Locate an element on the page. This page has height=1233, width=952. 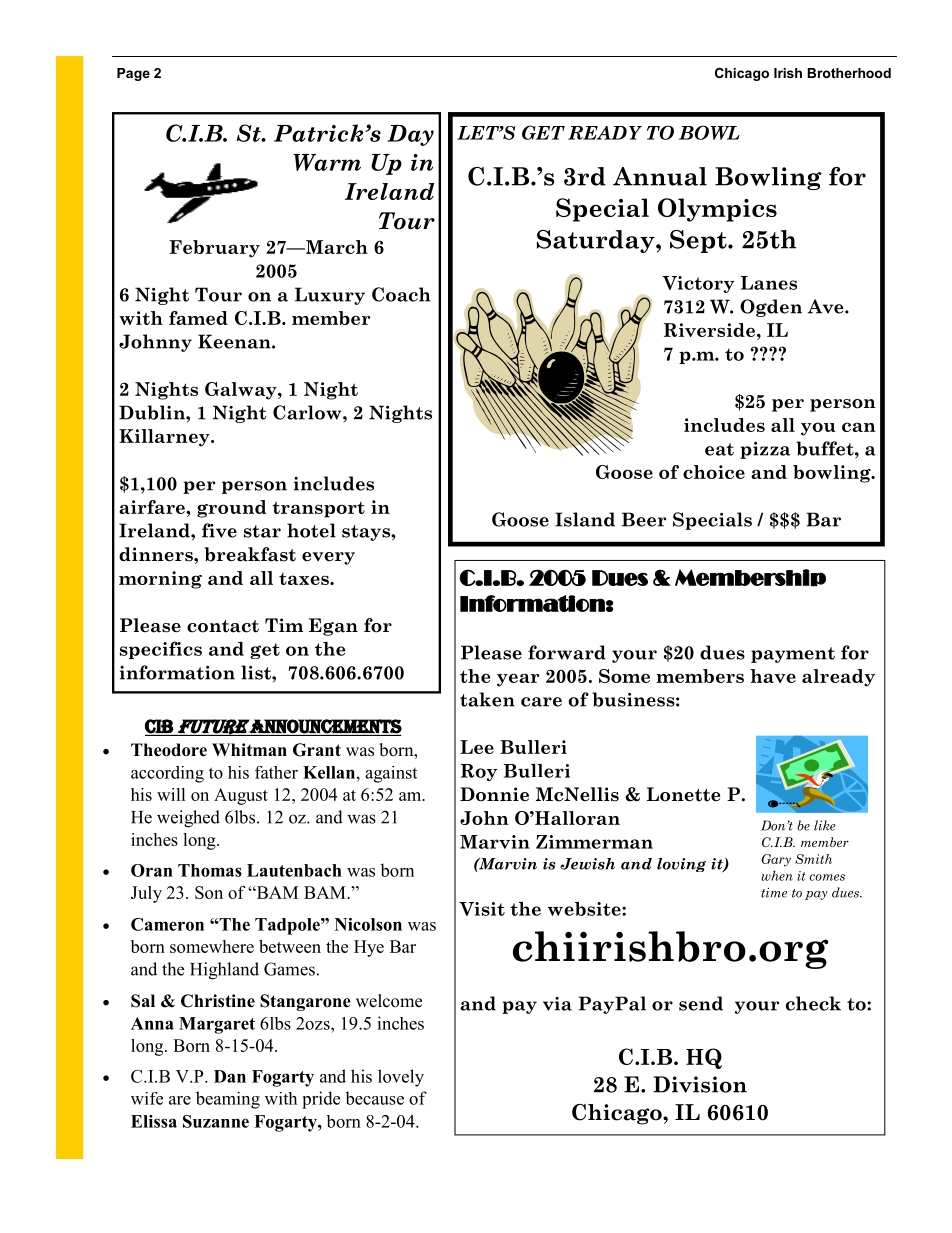
Ogden is located at coordinates (771, 308).
